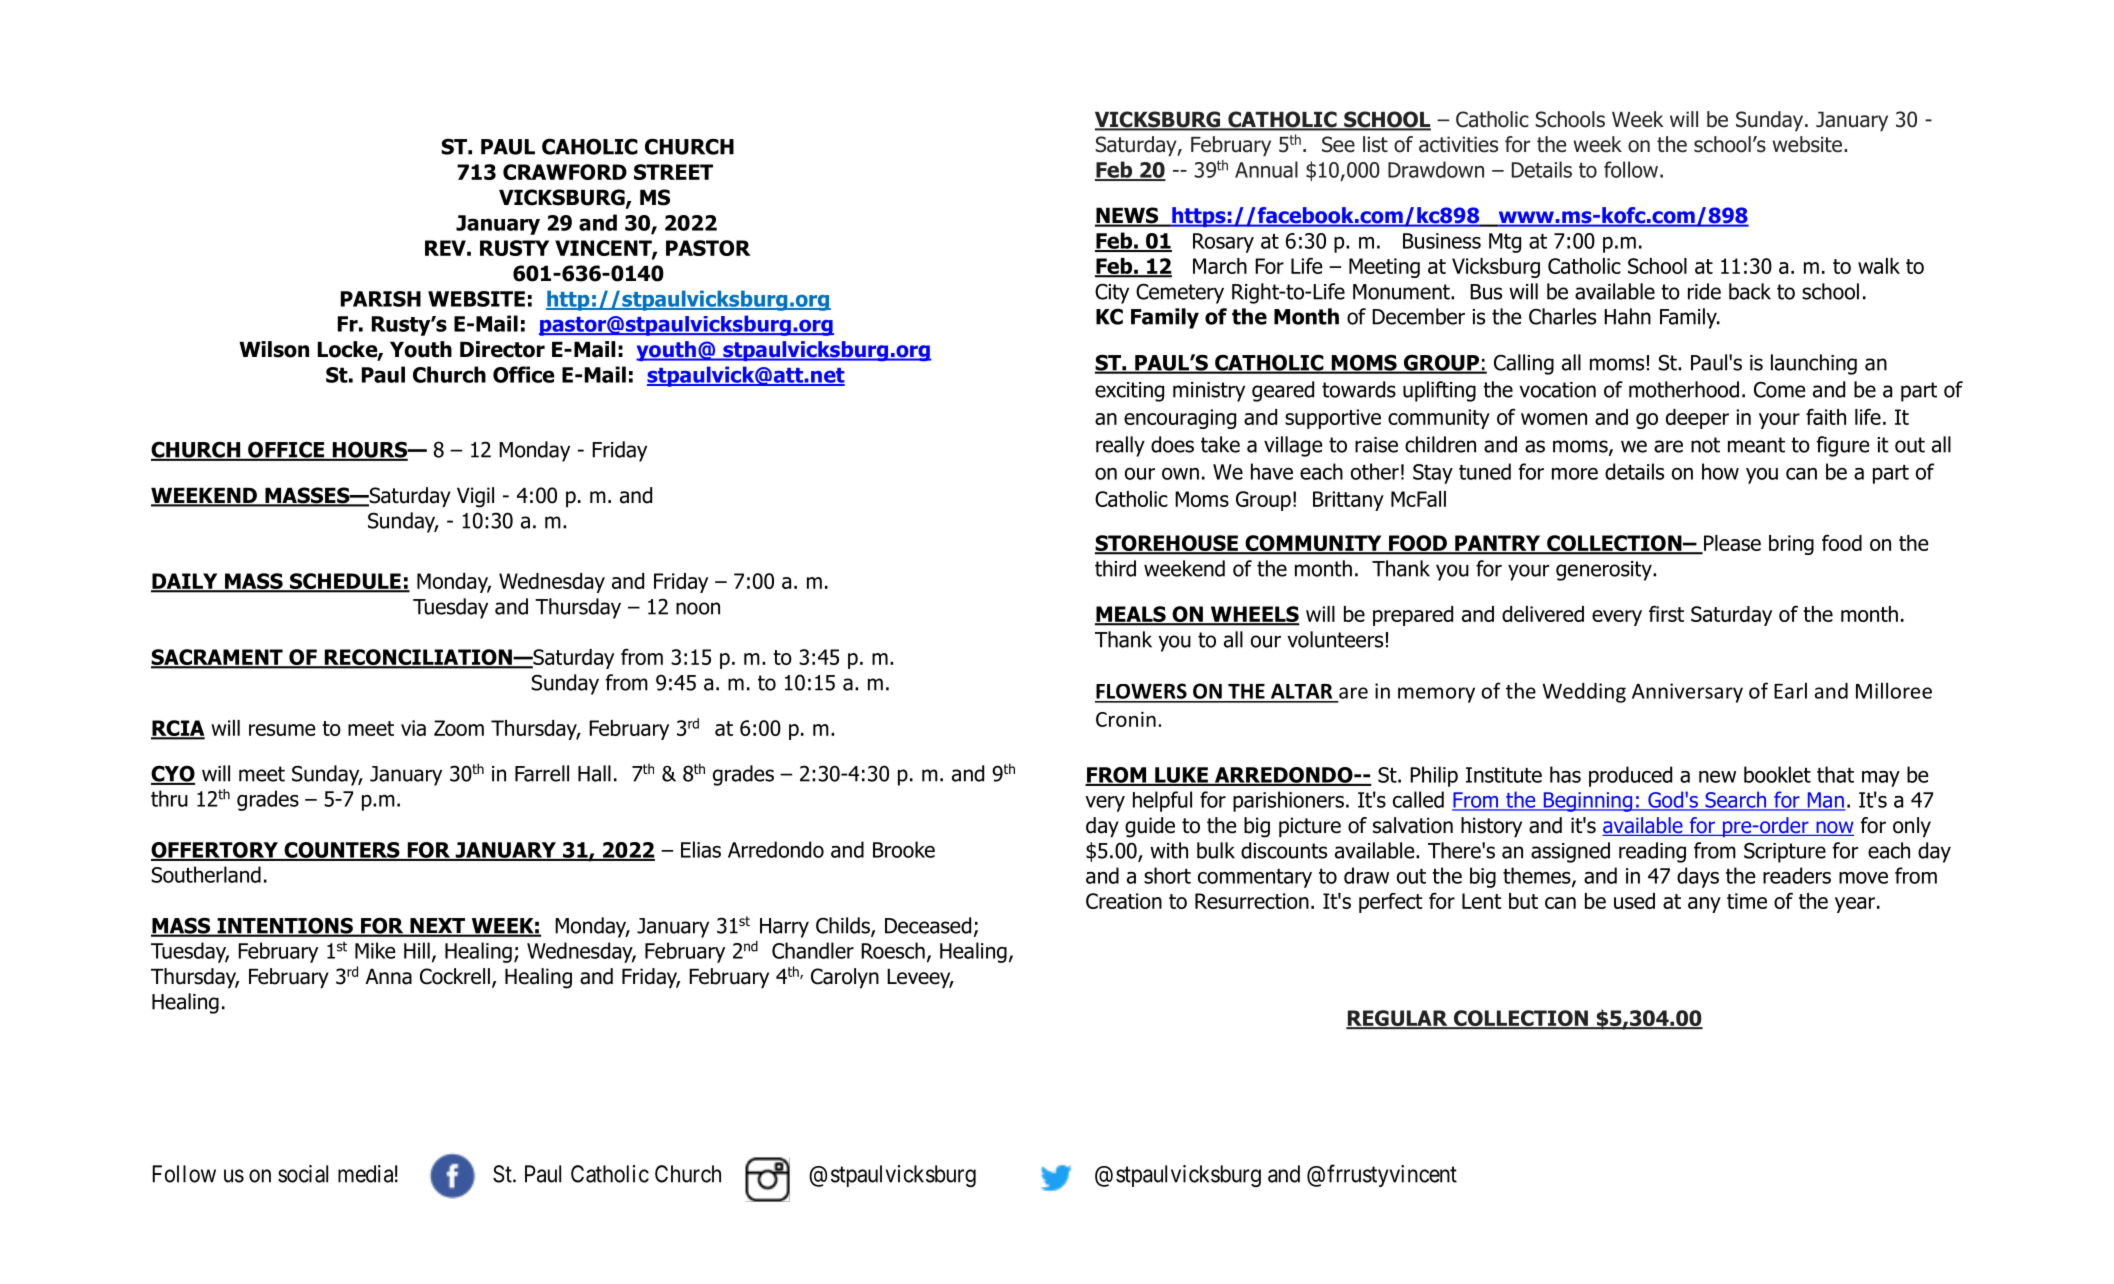  What do you see at coordinates (475, 497) in the screenshot?
I see `Vigil` at bounding box center [475, 497].
